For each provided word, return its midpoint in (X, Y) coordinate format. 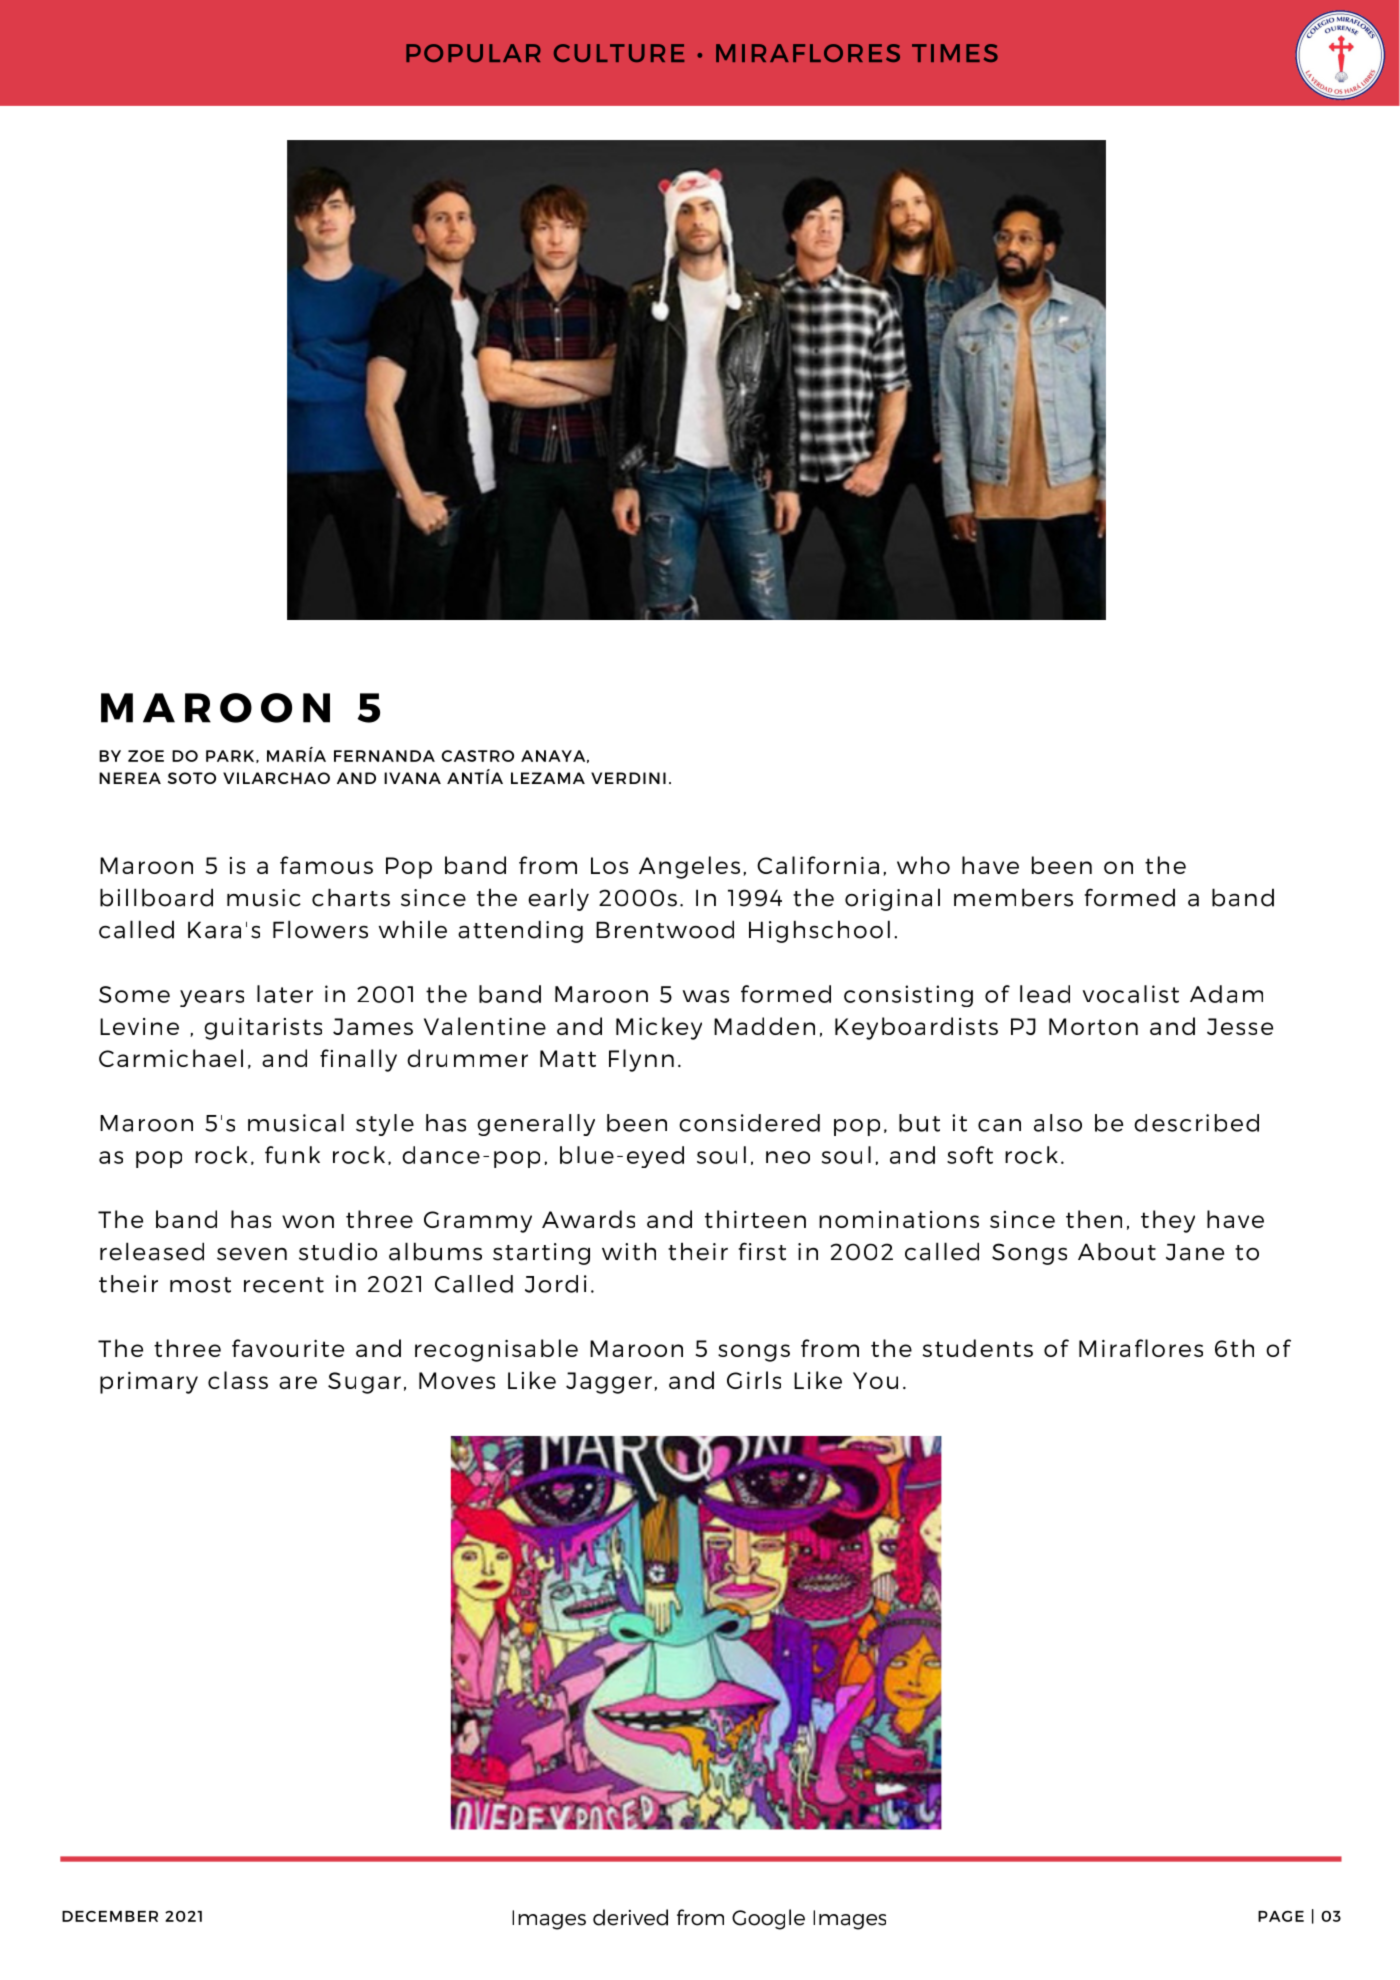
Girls (754, 1380)
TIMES (955, 53)
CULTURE (619, 53)
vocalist (1131, 994)
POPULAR (473, 53)
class (238, 1380)
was (705, 996)
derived (630, 1917)
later (285, 994)
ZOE (146, 756)
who (923, 865)
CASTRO (478, 756)
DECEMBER (110, 1916)
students (978, 1348)
